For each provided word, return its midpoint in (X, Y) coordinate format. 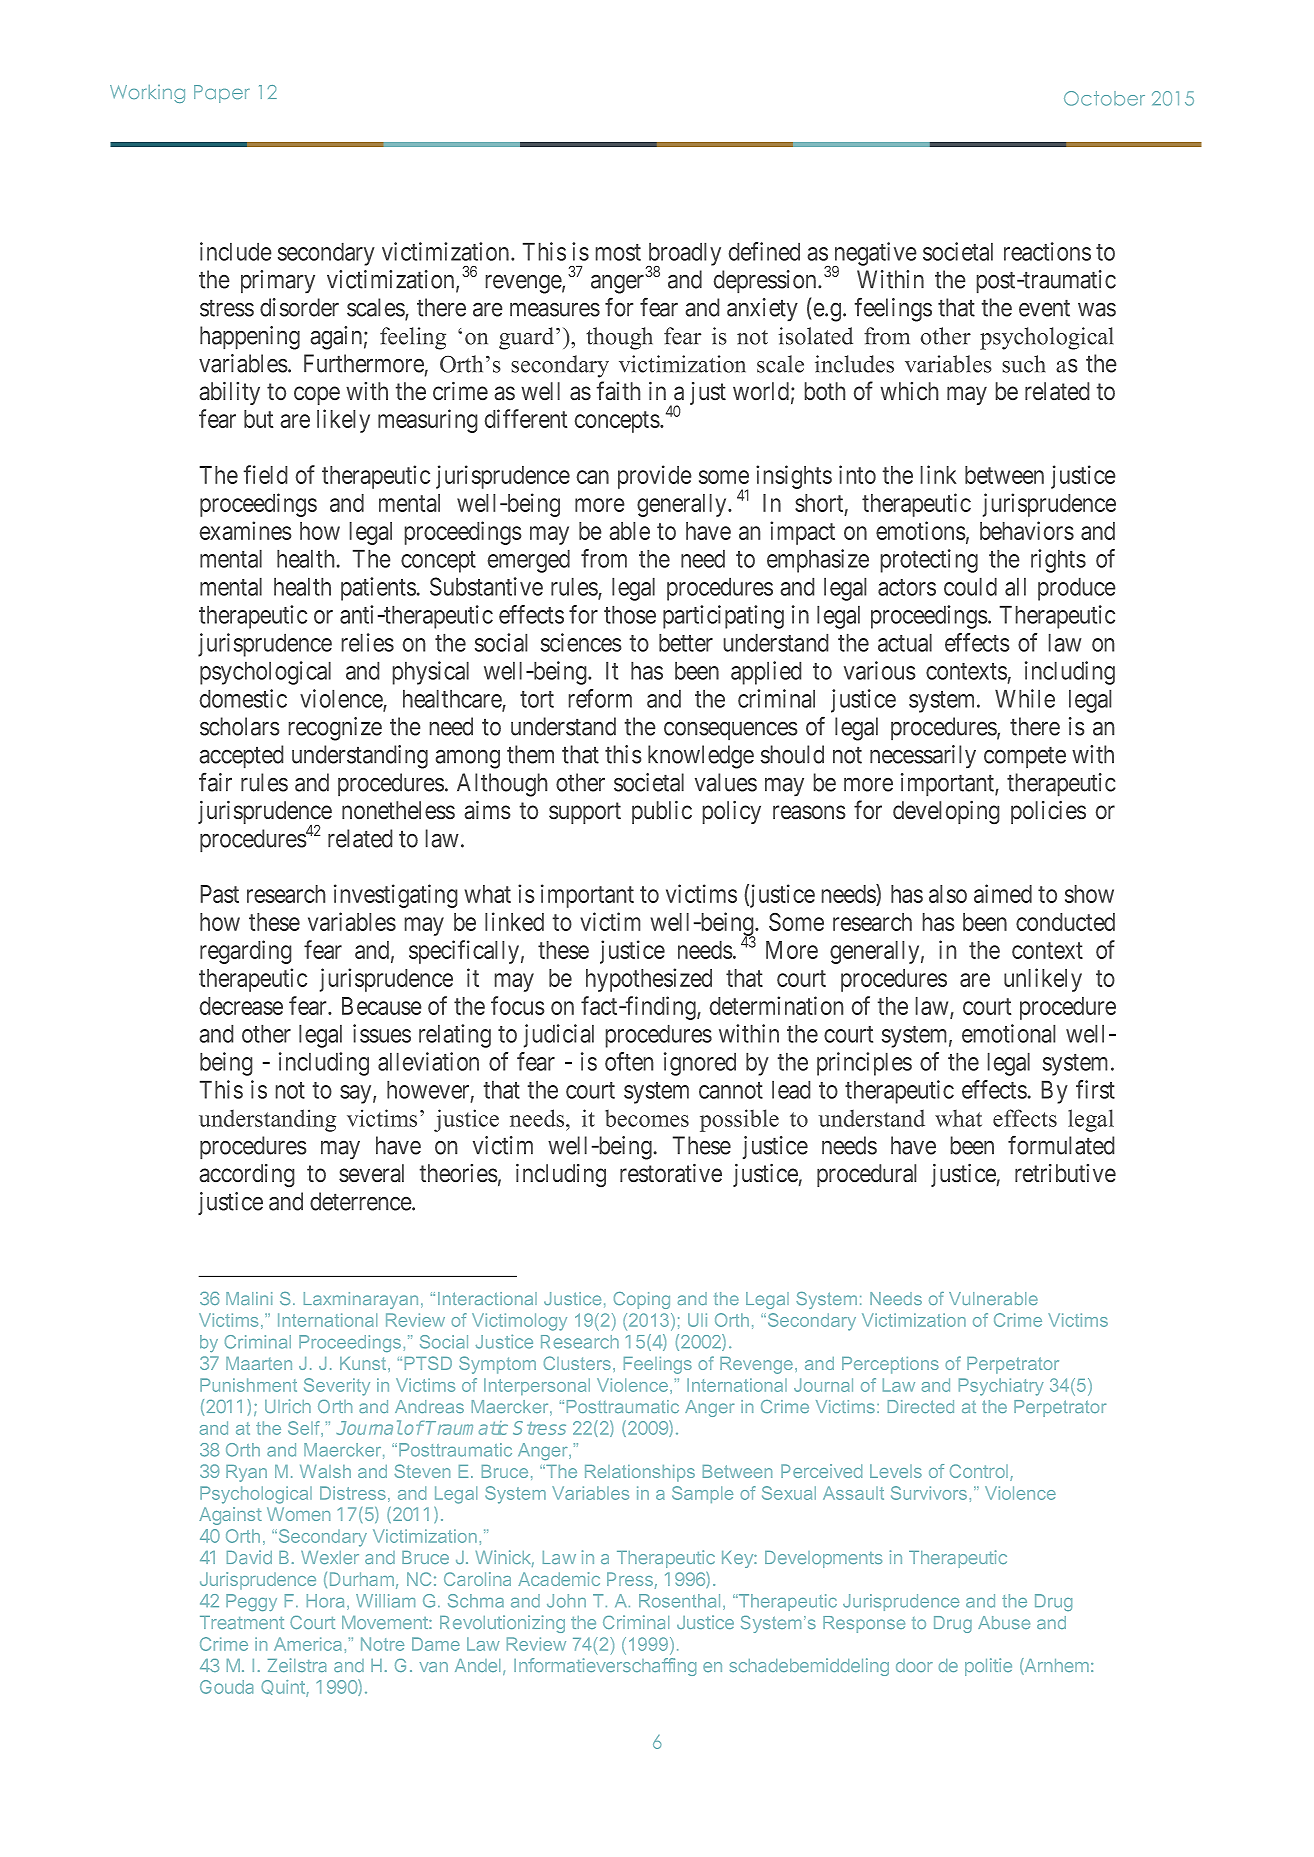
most (618, 252)
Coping (642, 1300)
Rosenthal (679, 1601)
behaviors (1027, 530)
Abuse (1004, 1622)
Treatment (242, 1622)
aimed (1003, 893)
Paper (222, 94)
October (1104, 98)
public (662, 812)
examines (245, 530)
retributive (1065, 1173)
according (247, 1175)
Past (220, 894)
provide (654, 477)
